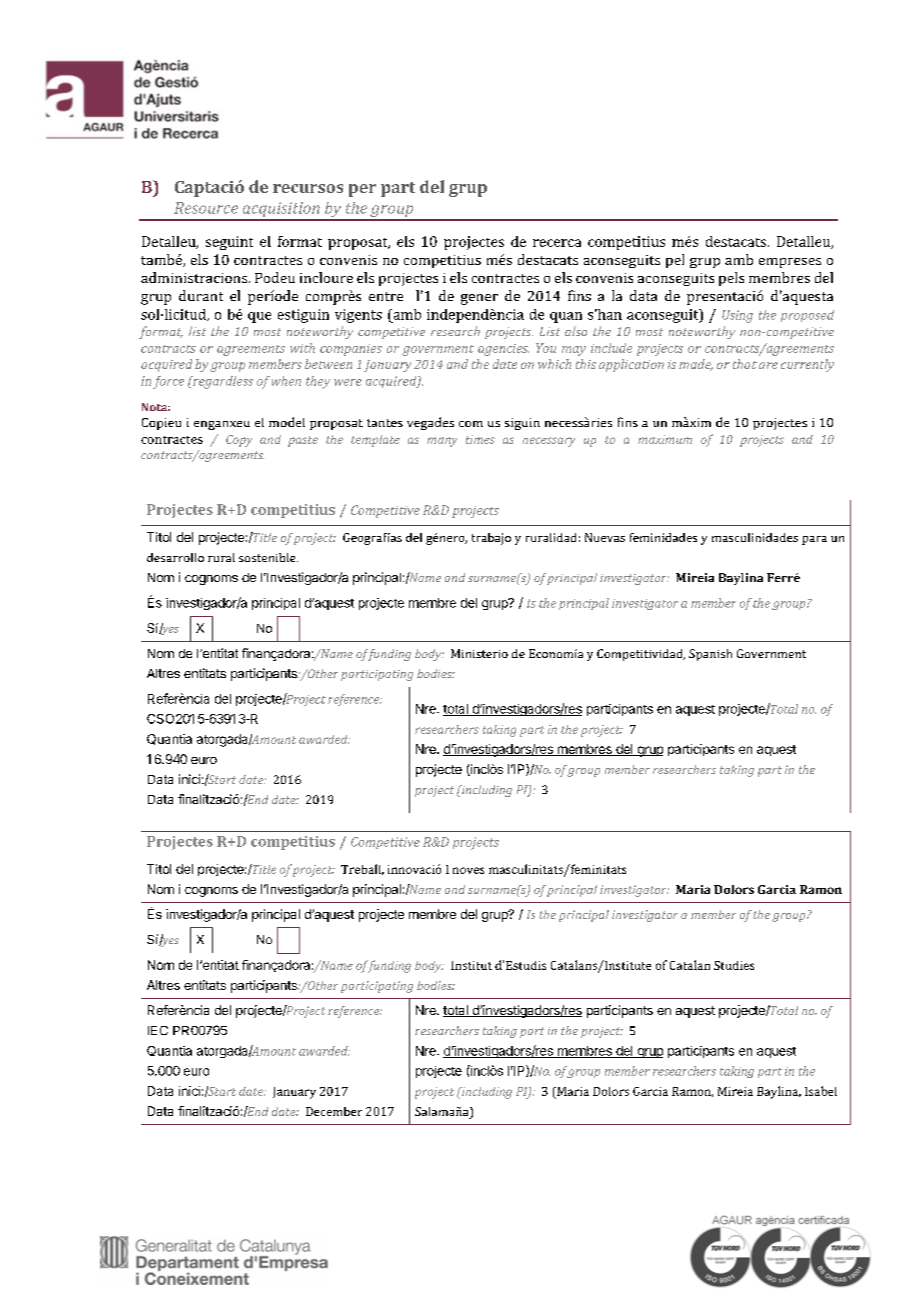 This screenshot has height=1308, width=924. What do you see at coordinates (480, 439) in the screenshot?
I see `times` at bounding box center [480, 439].
